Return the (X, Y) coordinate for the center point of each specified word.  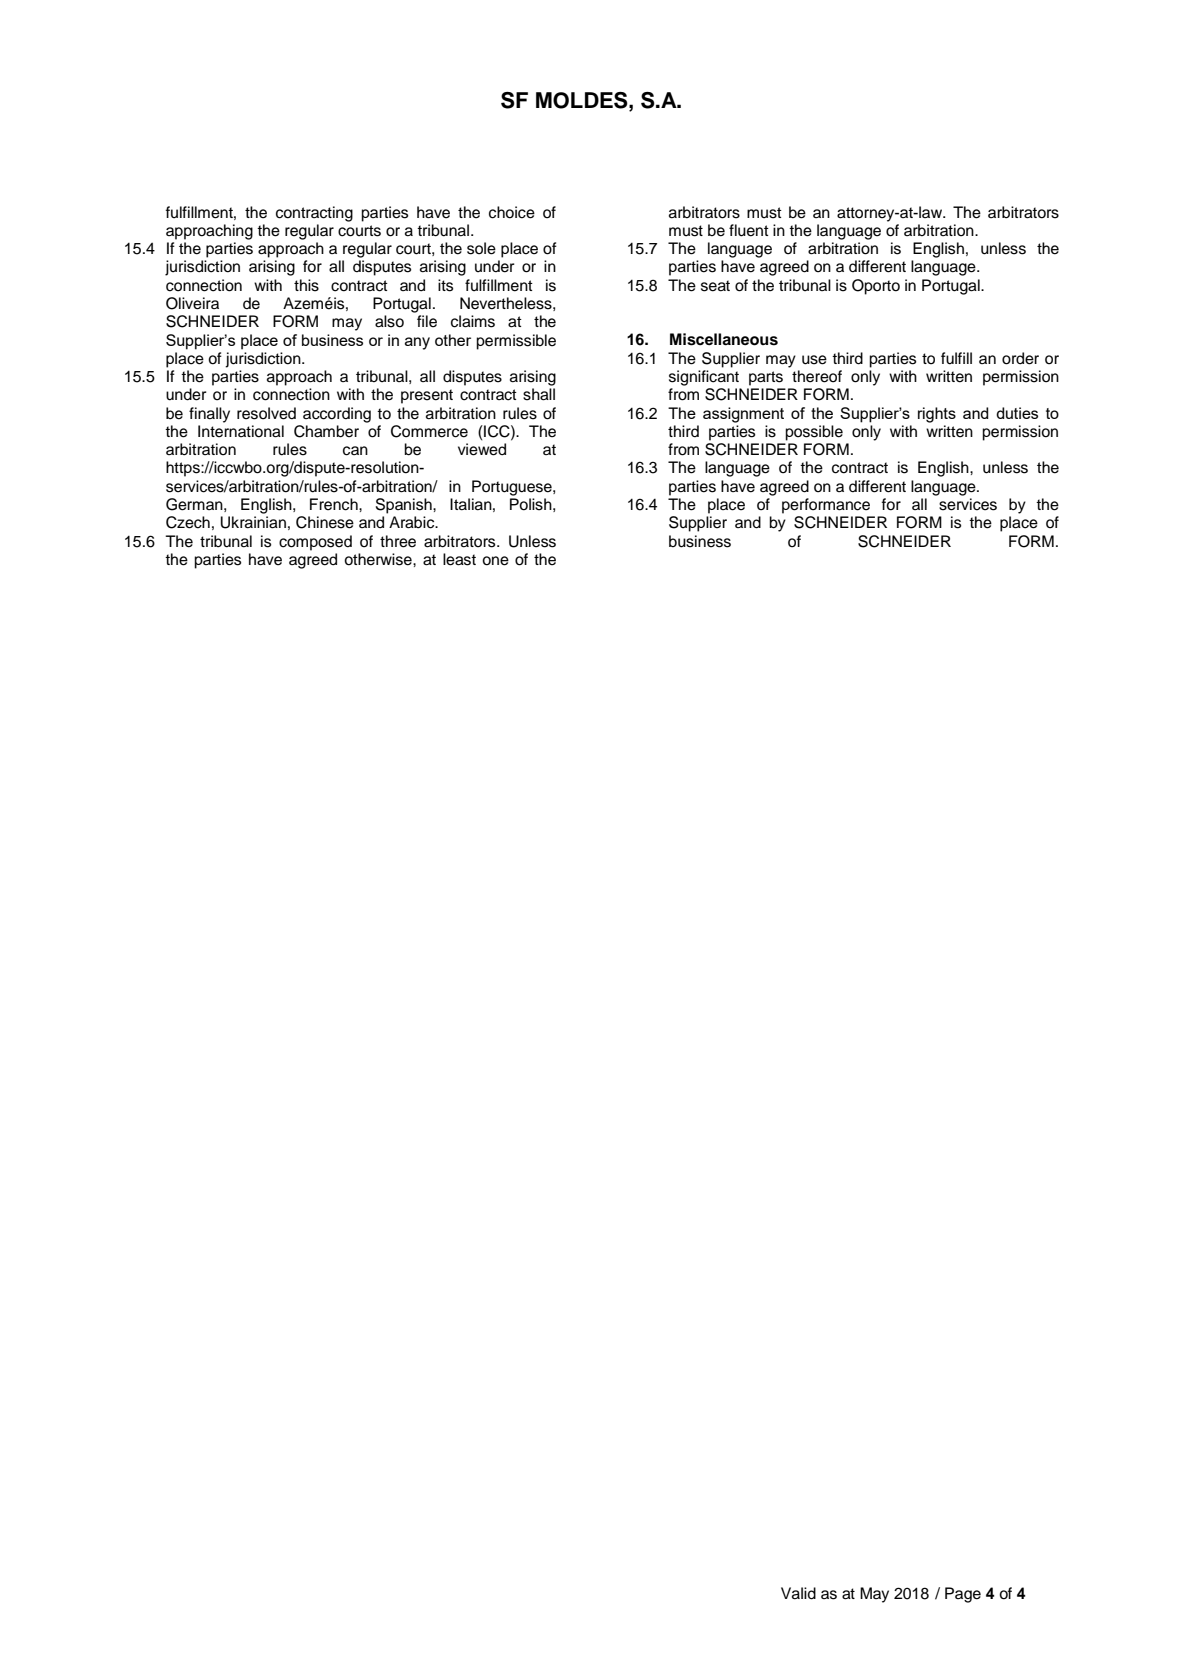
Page (963, 1595)
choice (512, 212)
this (306, 285)
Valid (798, 1593)
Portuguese (513, 488)
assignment (743, 415)
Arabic (413, 522)
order (1020, 358)
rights (937, 415)
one (495, 561)
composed (315, 543)
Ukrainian (253, 522)
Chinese (325, 522)
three (398, 541)
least (459, 559)
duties (1017, 413)
